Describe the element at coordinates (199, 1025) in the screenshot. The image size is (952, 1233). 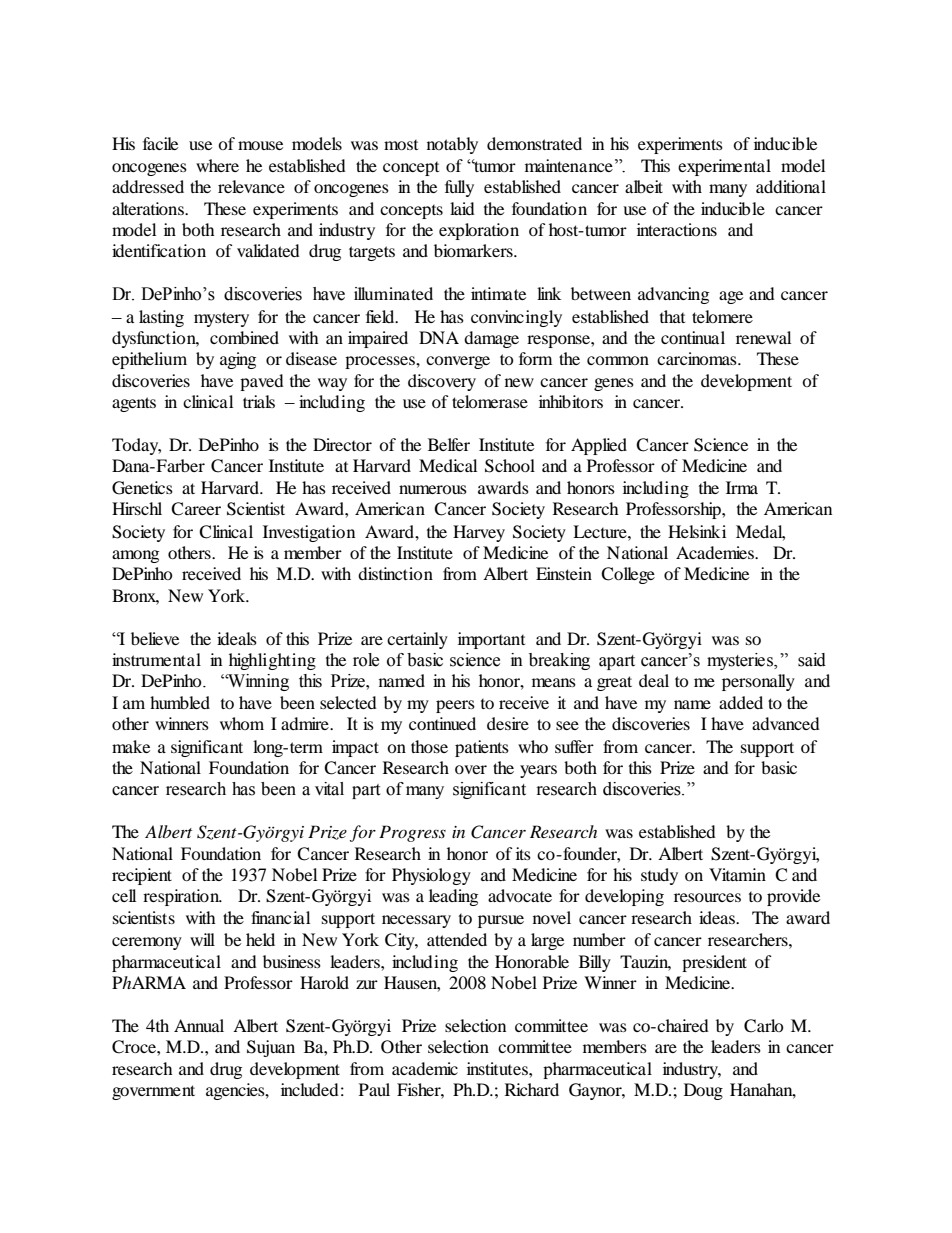
I see `Annual` at that location.
